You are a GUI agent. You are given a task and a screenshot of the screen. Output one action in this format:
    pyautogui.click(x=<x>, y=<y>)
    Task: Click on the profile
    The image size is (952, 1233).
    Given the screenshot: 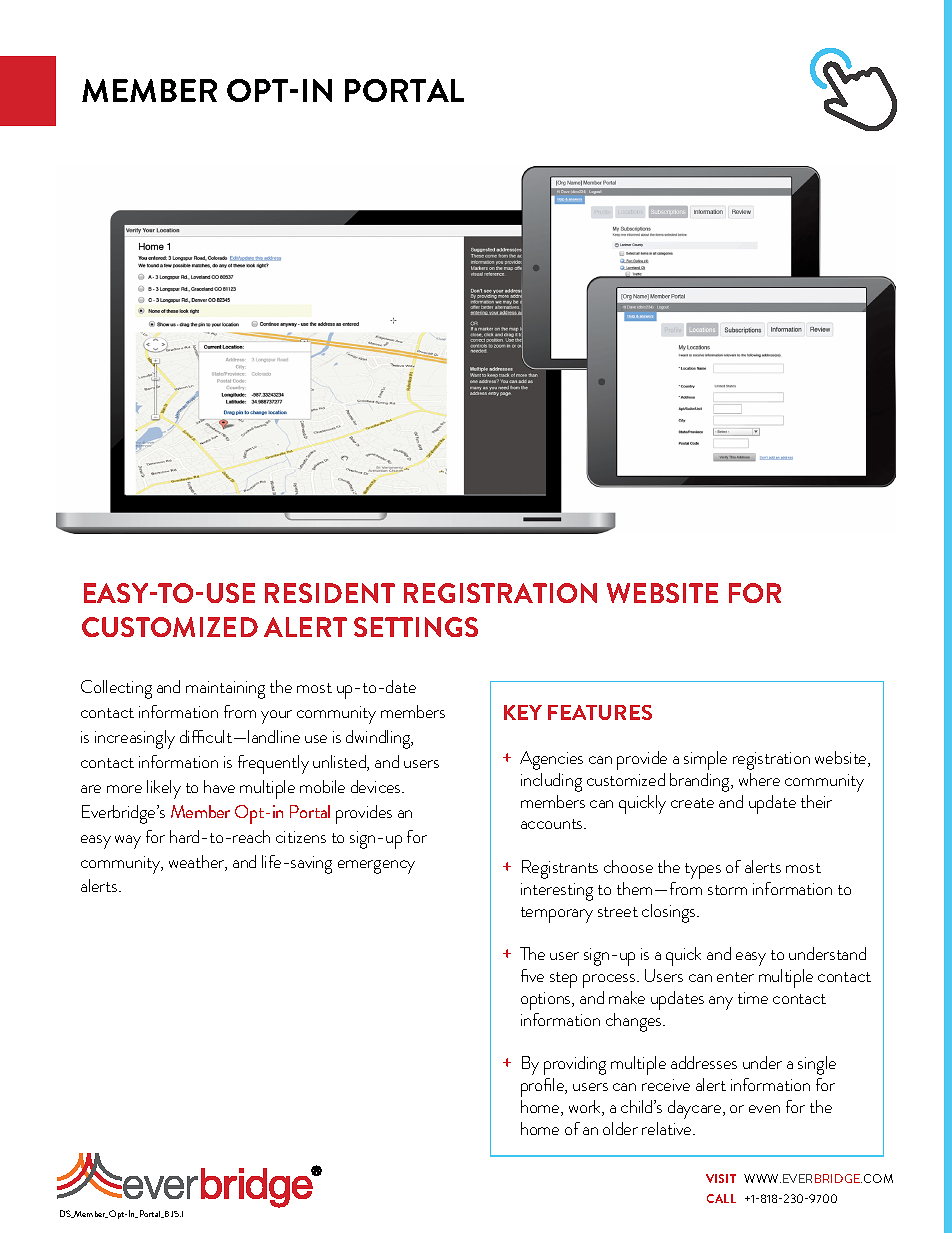 What is the action you would take?
    pyautogui.click(x=544, y=1087)
